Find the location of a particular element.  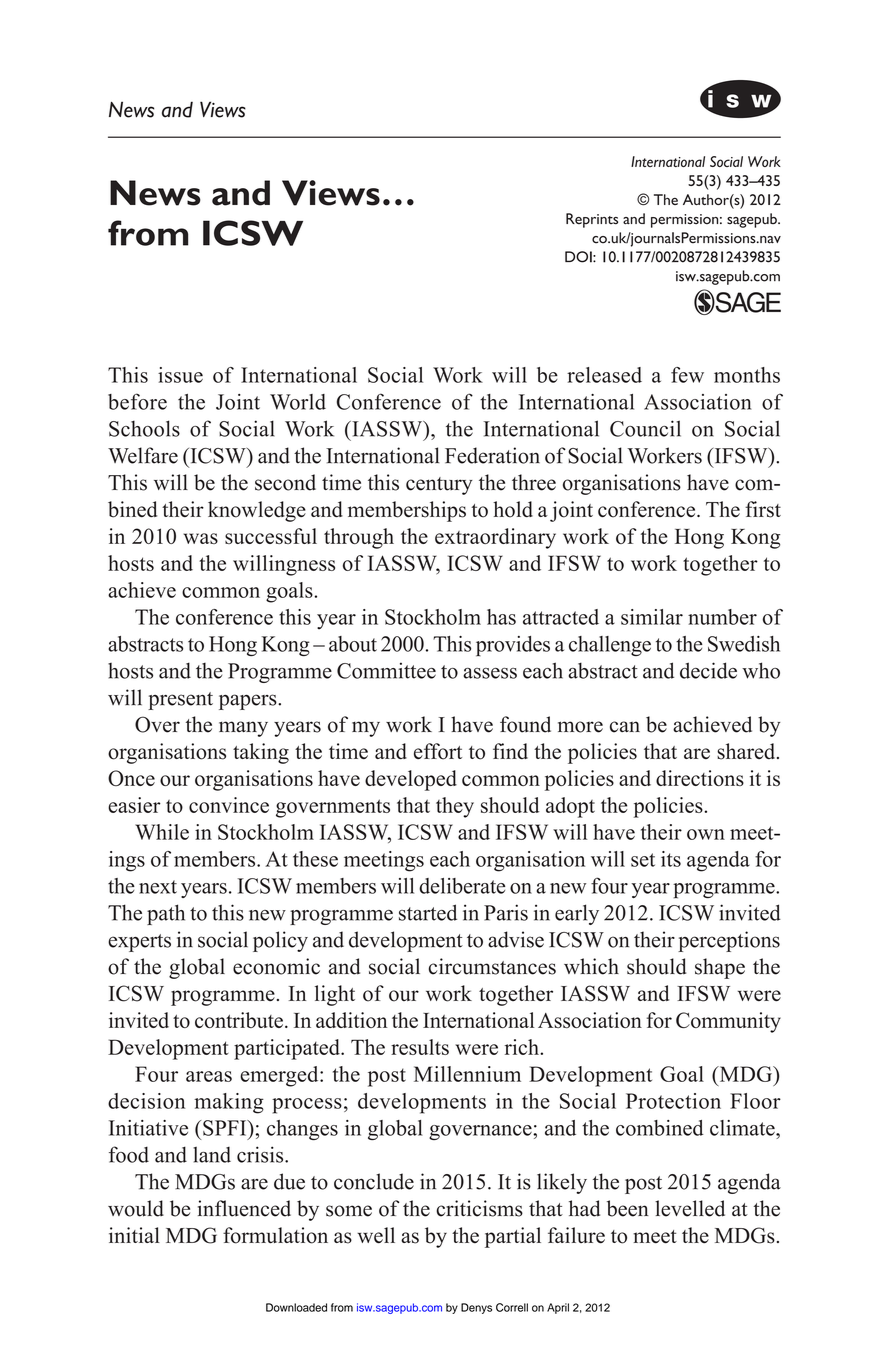

similar is located at coordinates (652, 617).
